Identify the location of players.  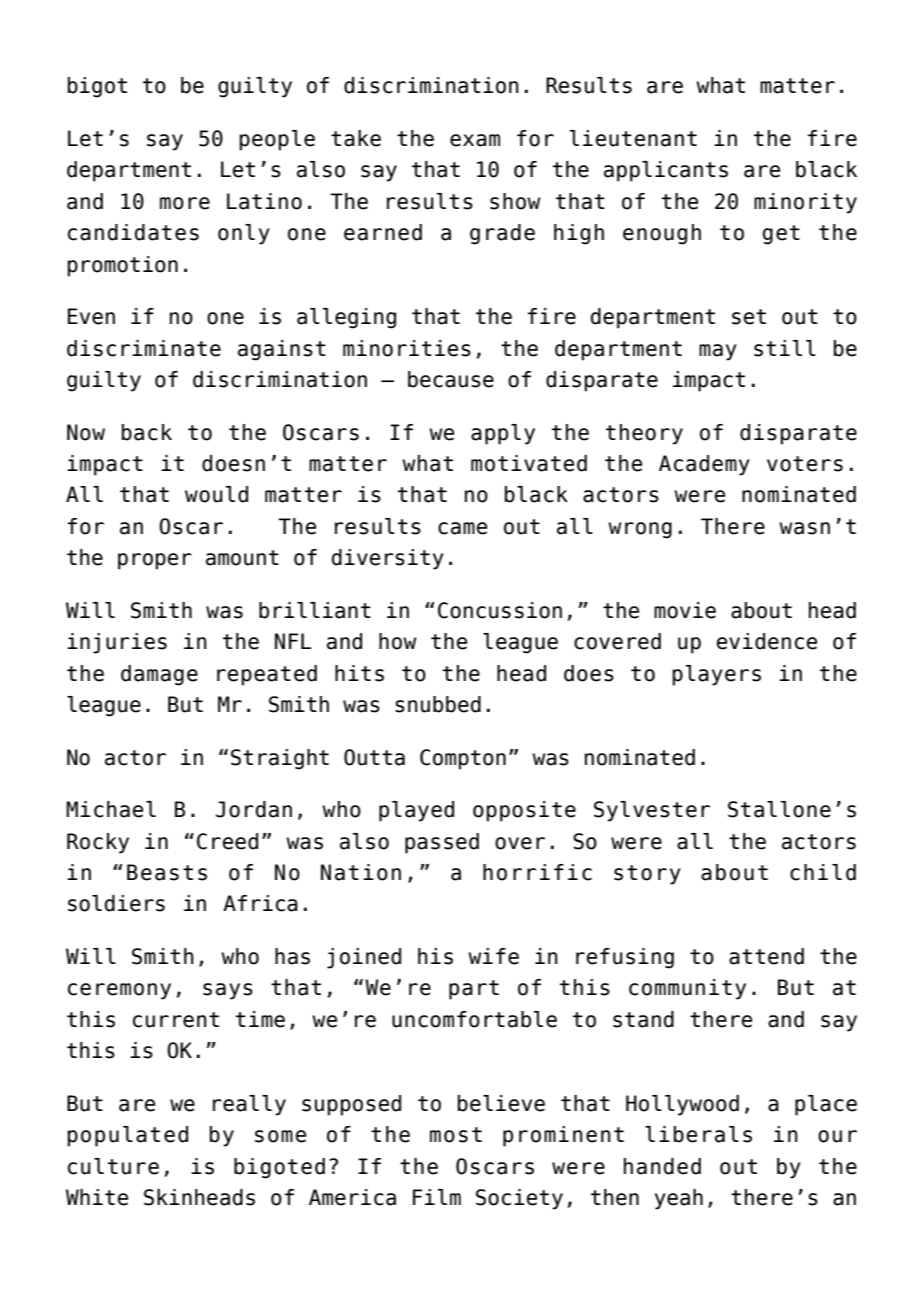
(717, 675).
